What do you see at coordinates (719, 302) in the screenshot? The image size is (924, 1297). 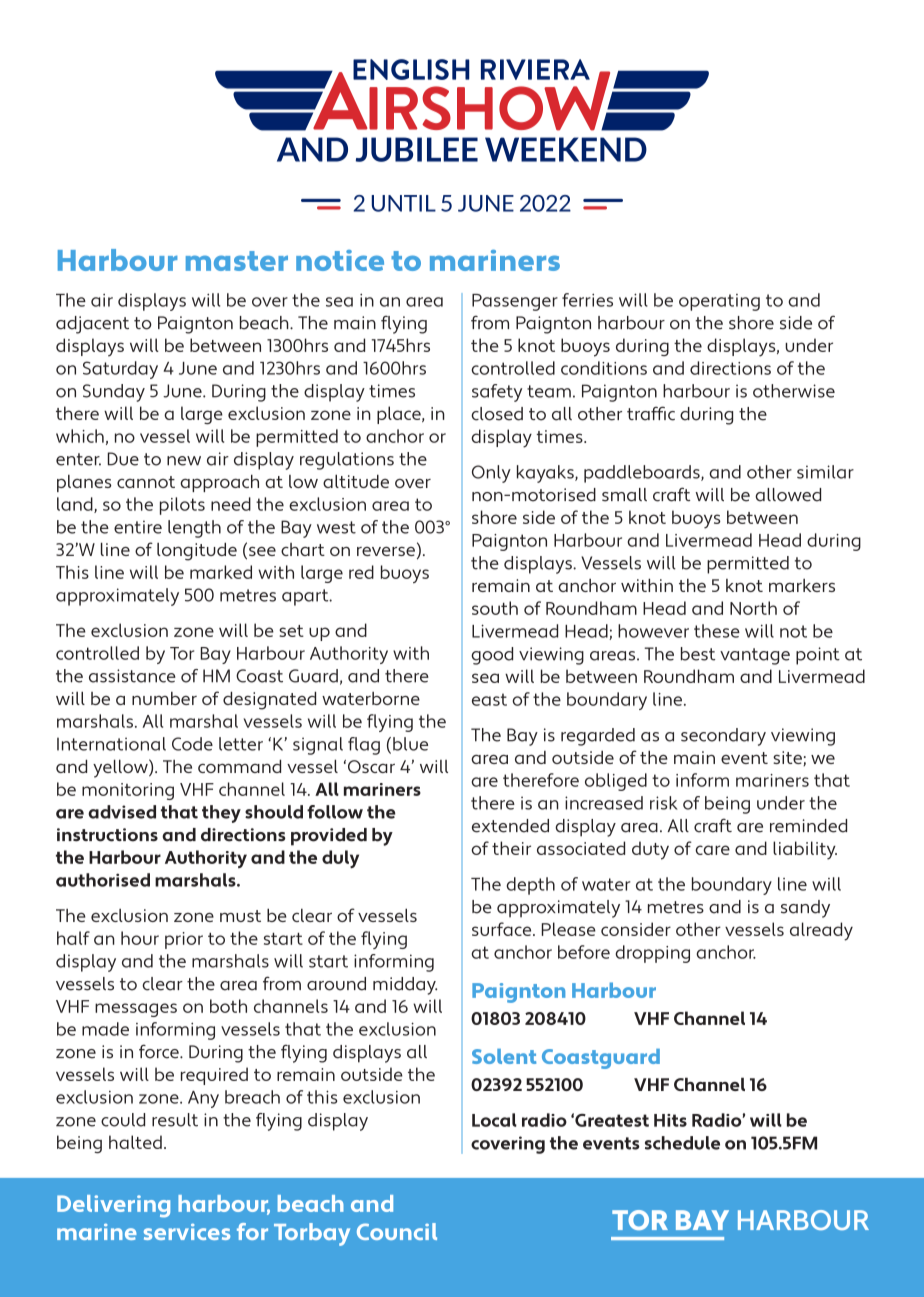 I see `operating` at bounding box center [719, 302].
